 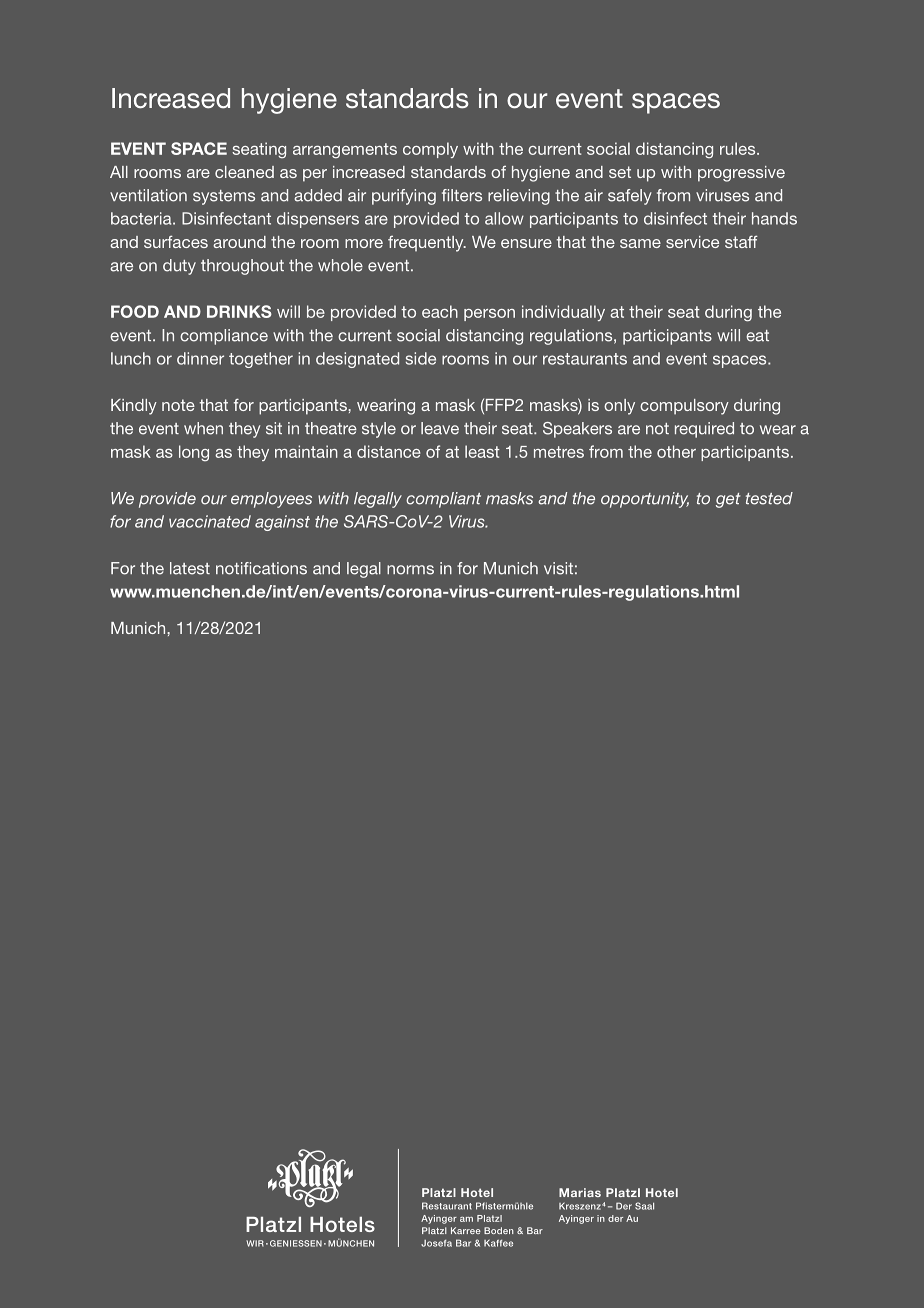 I want to click on opportunity, so click(x=645, y=500).
